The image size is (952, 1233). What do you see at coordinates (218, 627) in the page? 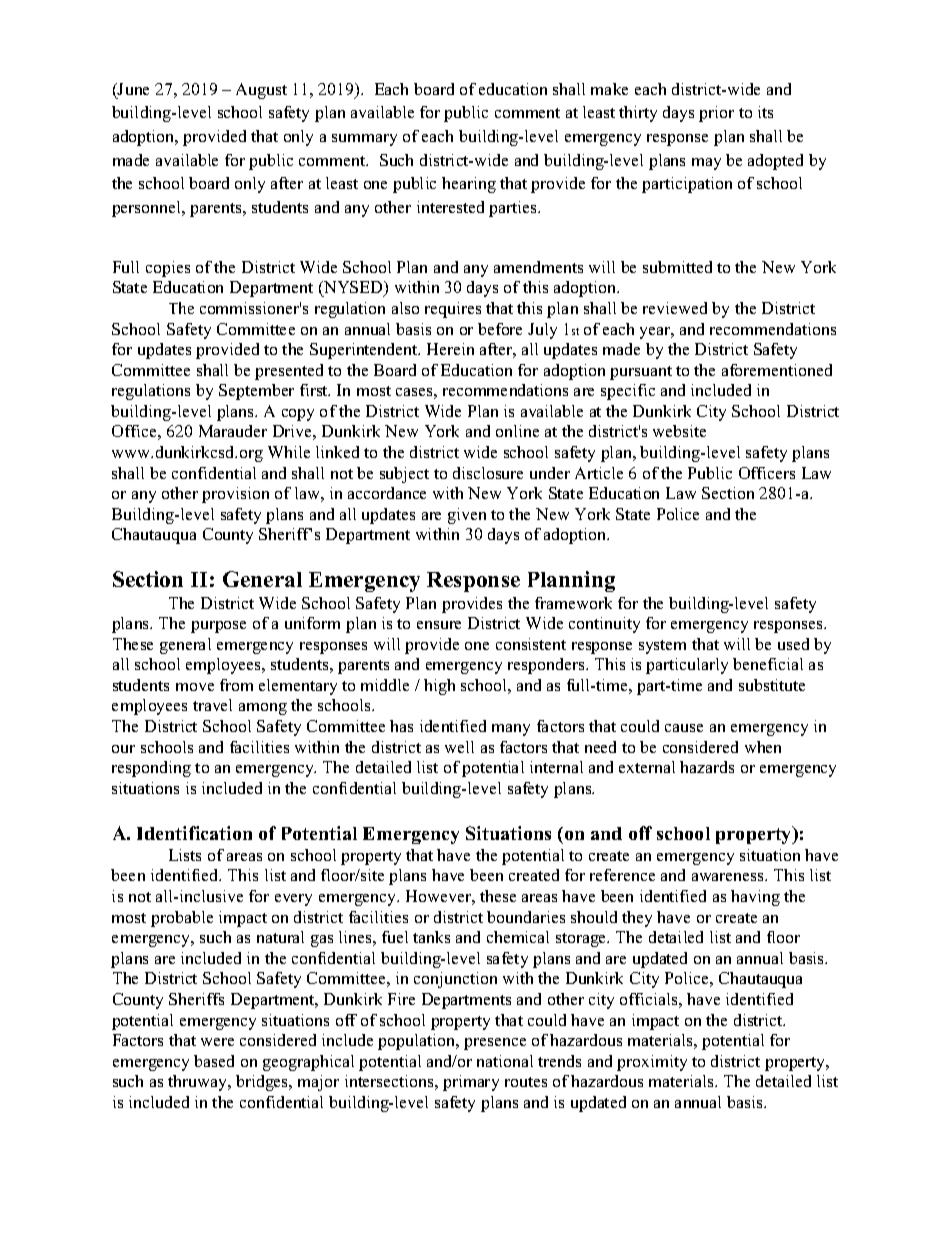
I see `purpose` at bounding box center [218, 627].
